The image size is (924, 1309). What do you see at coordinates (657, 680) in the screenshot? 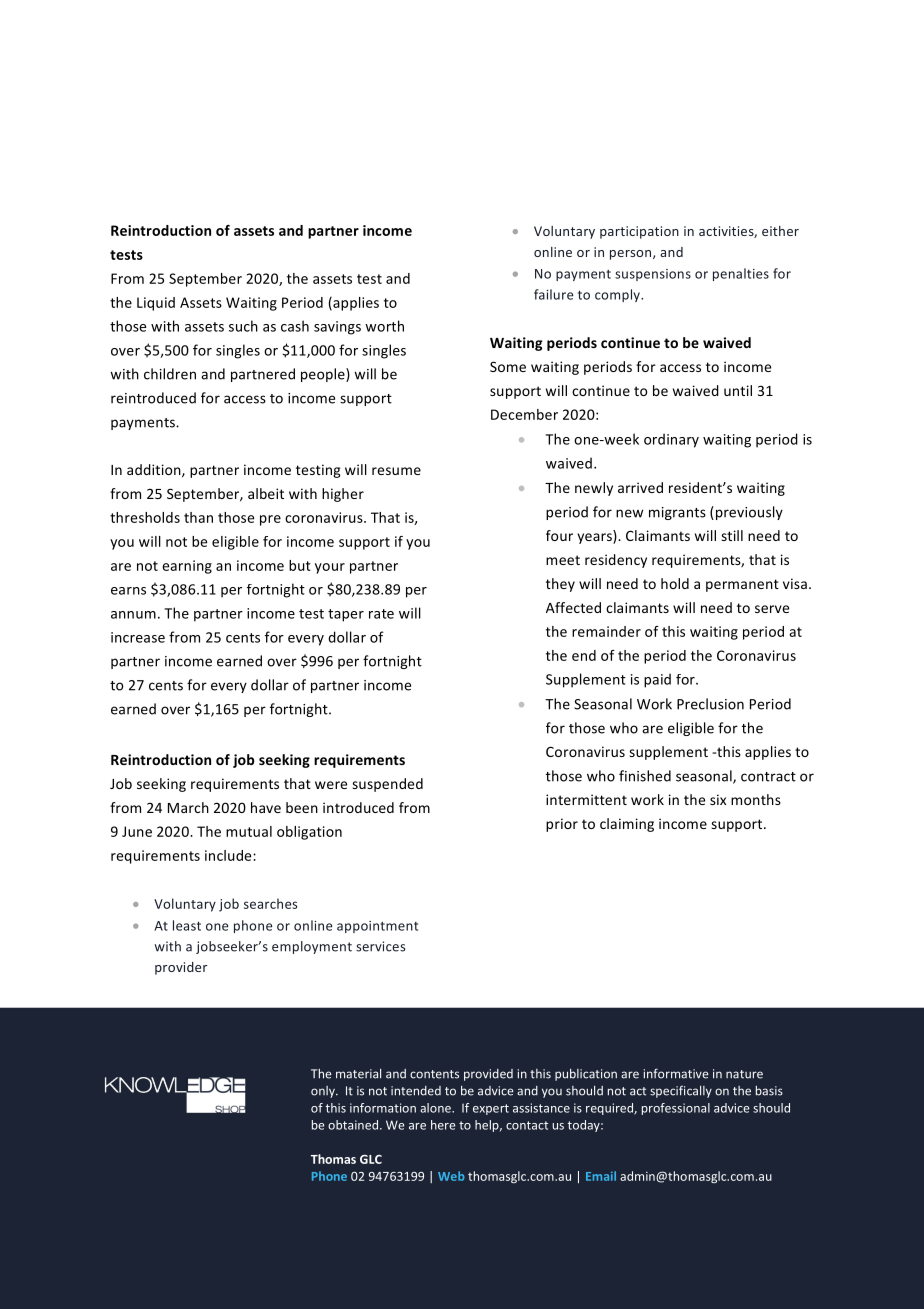
I see `paid` at bounding box center [657, 680].
